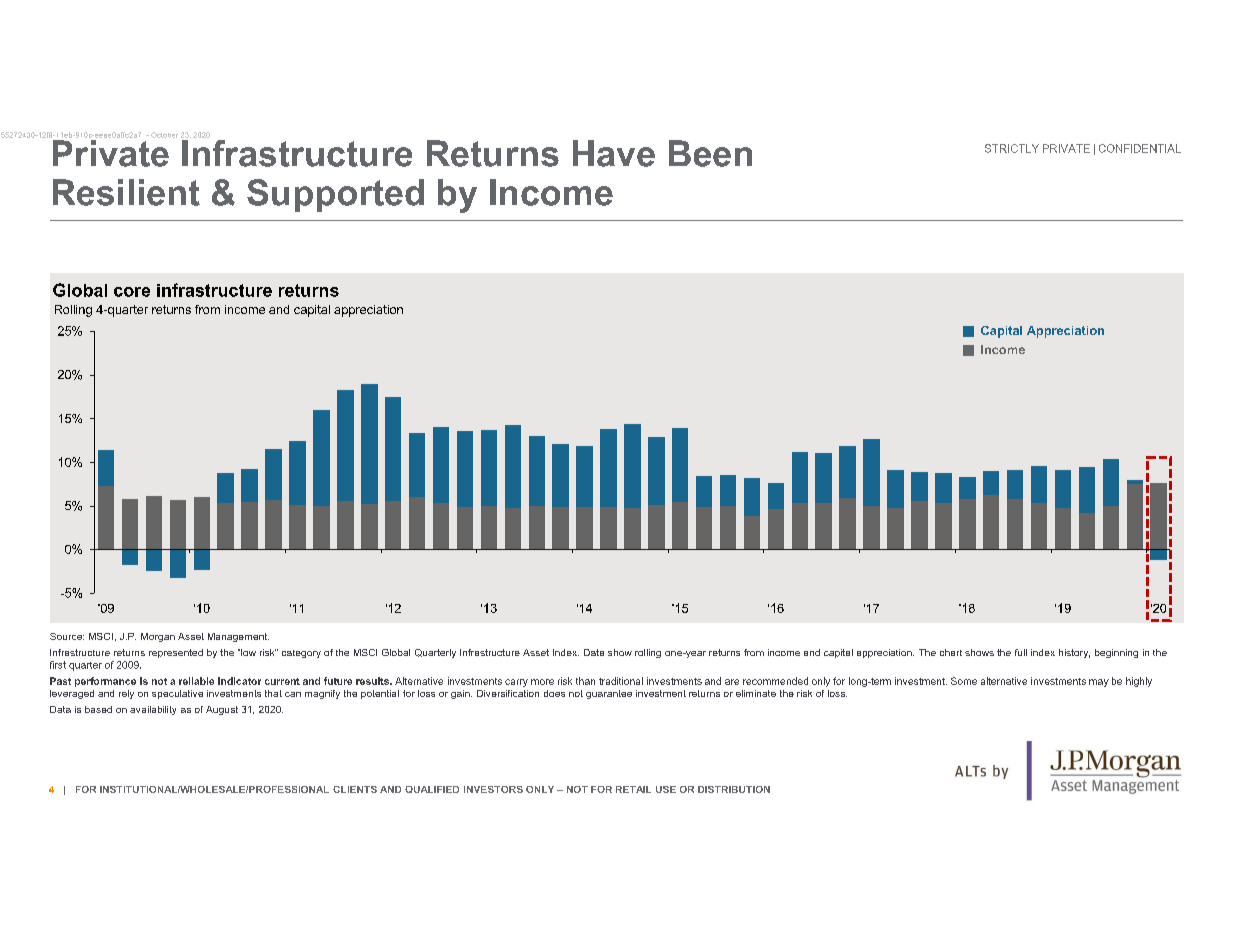 This image has width=1233, height=952. I want to click on full, so click(1021, 652).
